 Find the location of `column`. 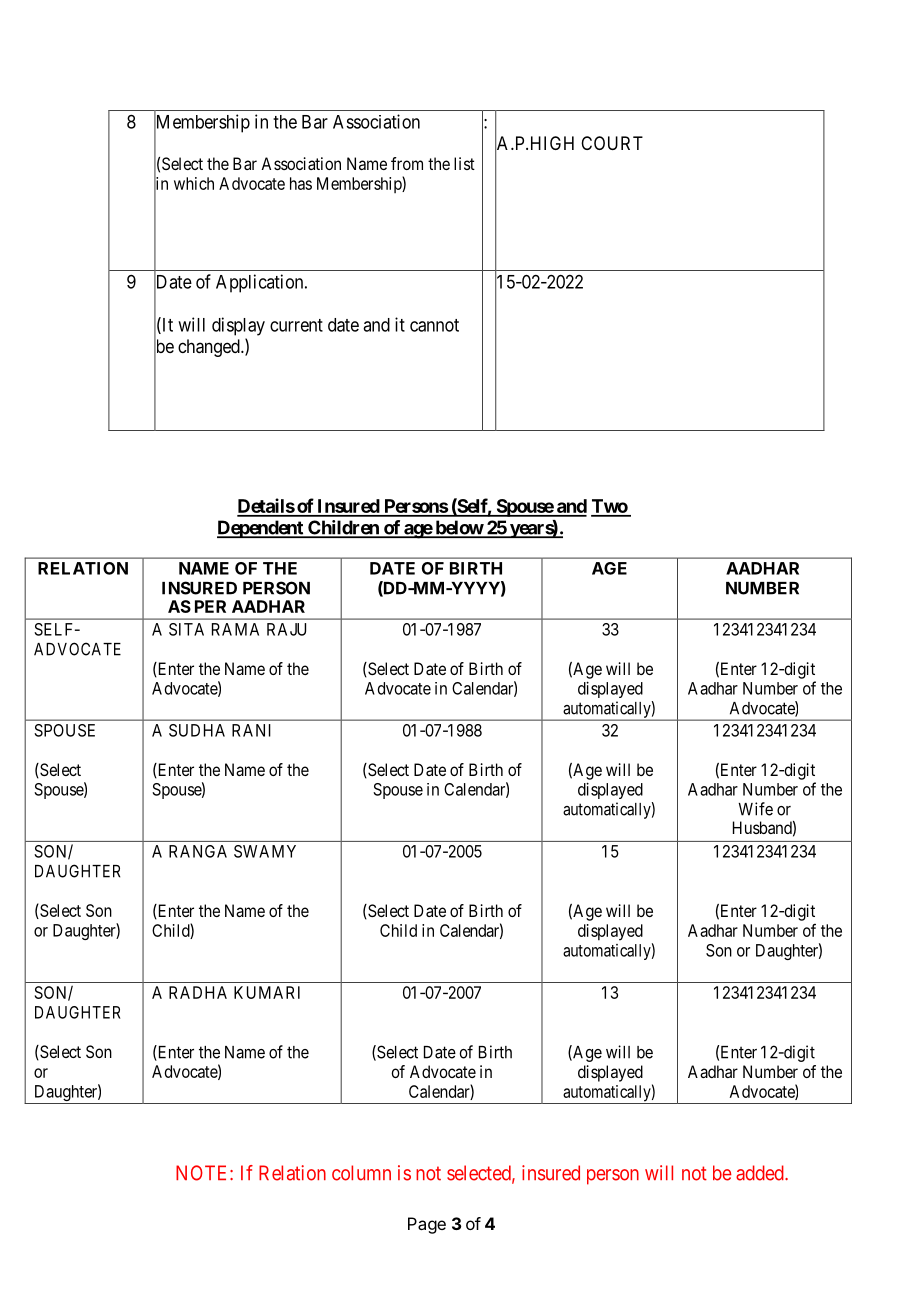

column is located at coordinates (361, 1173).
